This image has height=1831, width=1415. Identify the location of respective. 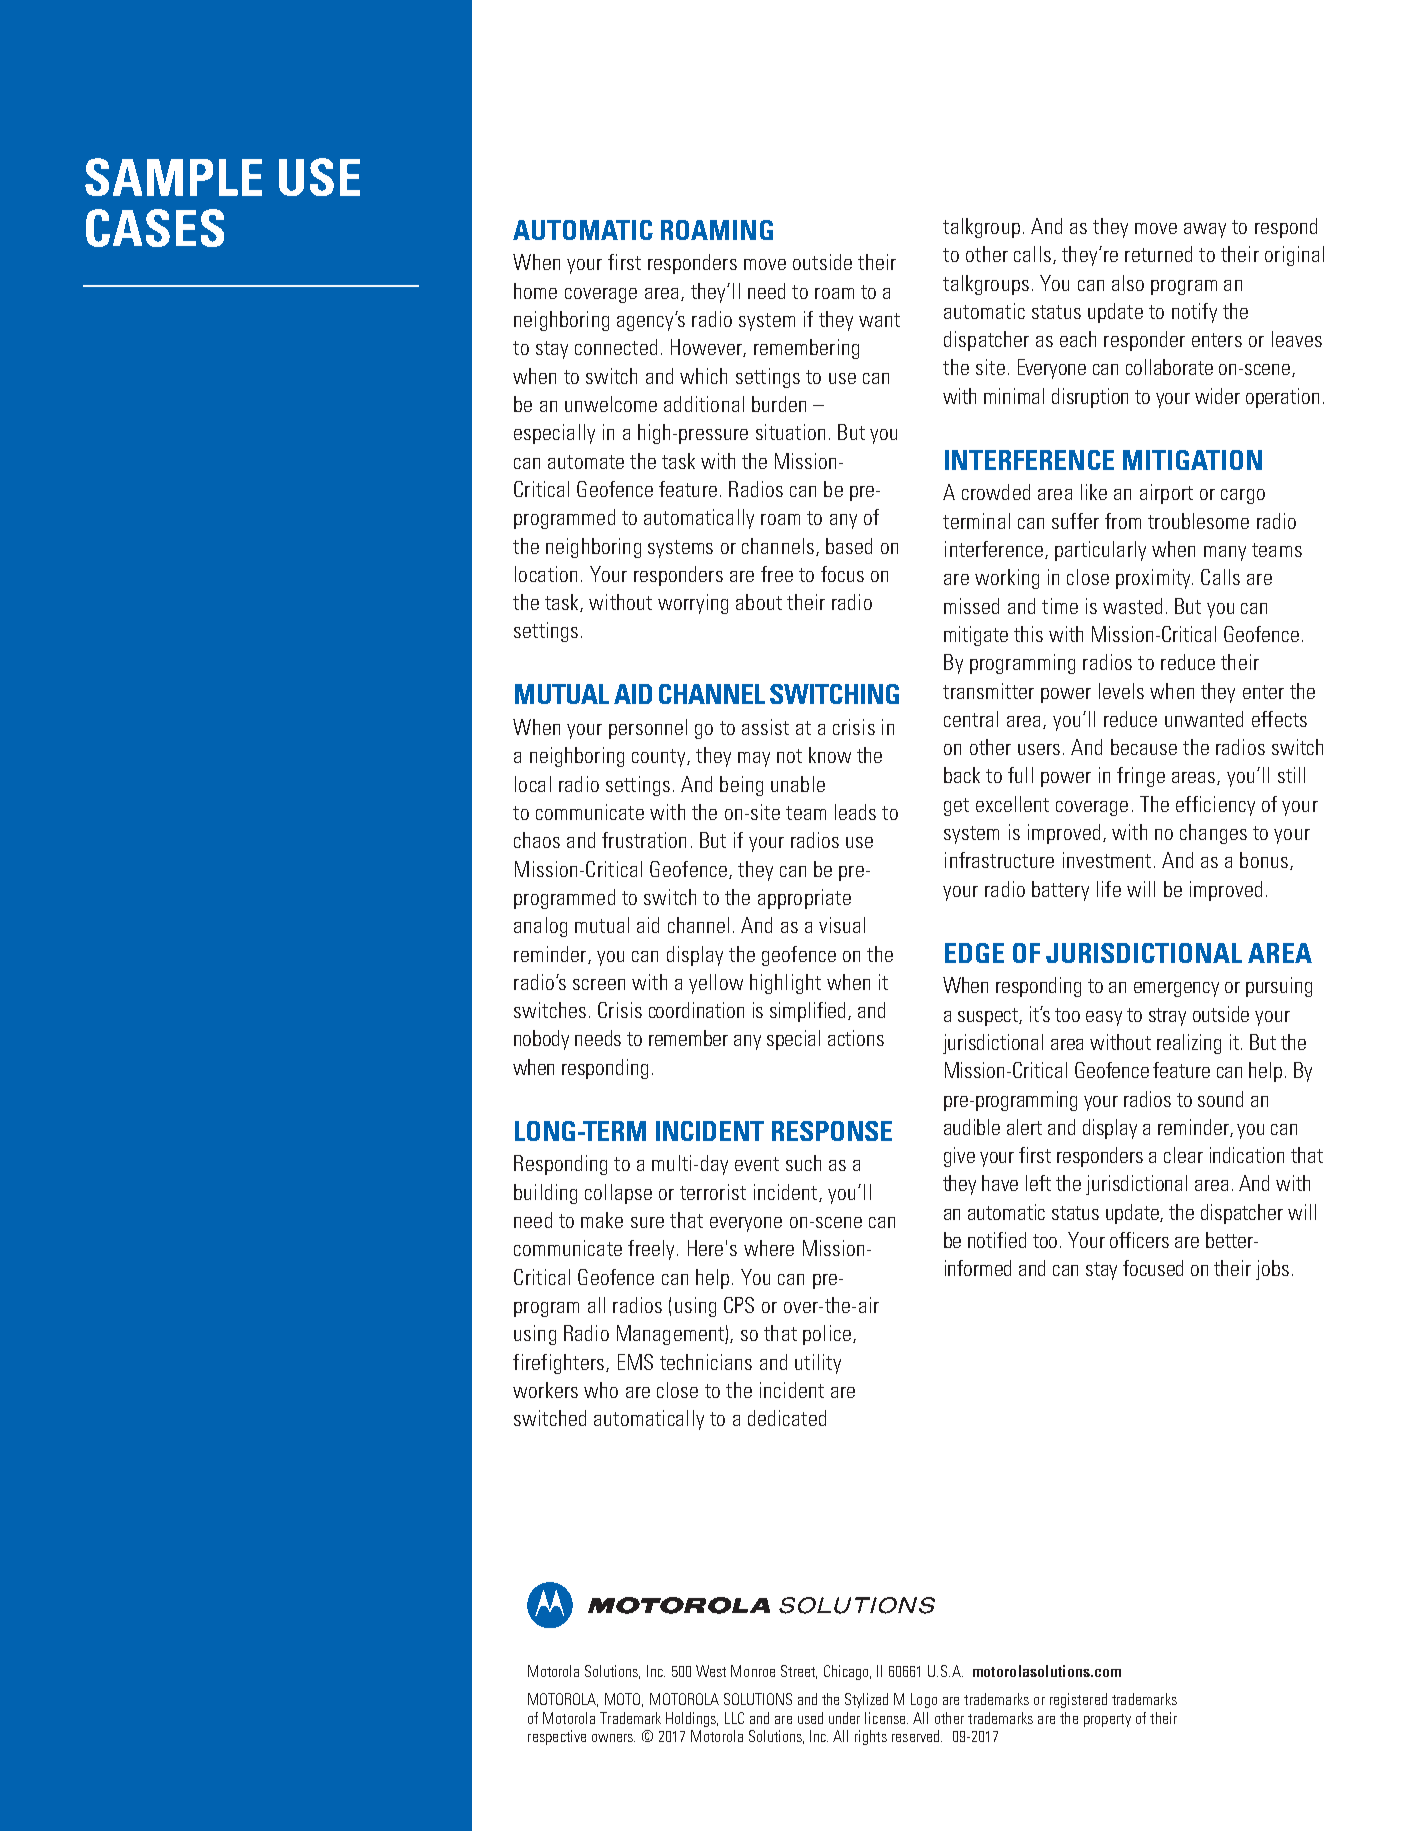
(557, 1737).
